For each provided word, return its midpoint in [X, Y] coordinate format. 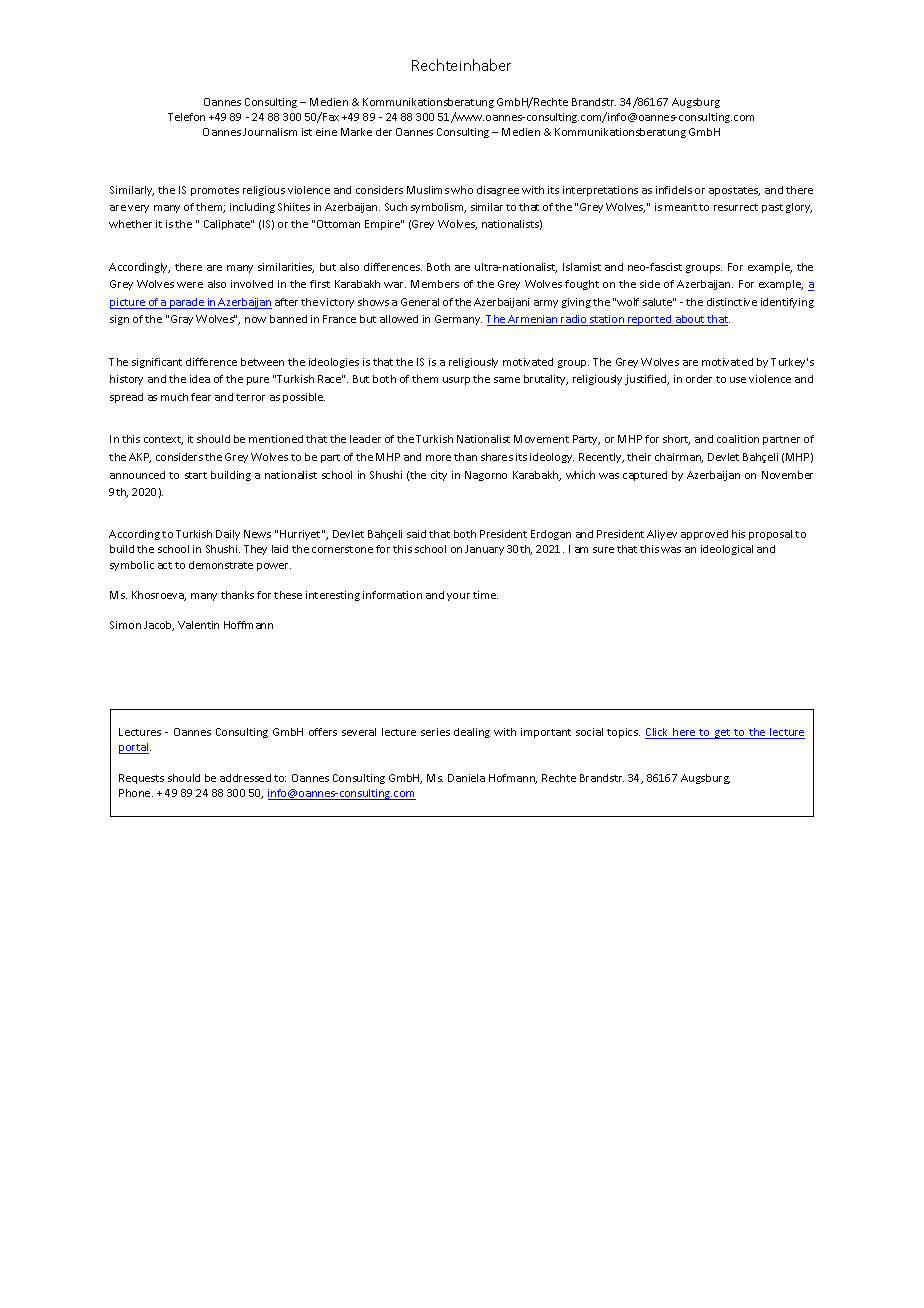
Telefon [186, 117]
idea [200, 379]
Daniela [466, 778]
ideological [727, 550]
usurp [456, 381]
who [462, 190]
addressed [245, 778]
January [484, 550]
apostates [734, 191]
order [699, 379]
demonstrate [221, 565]
